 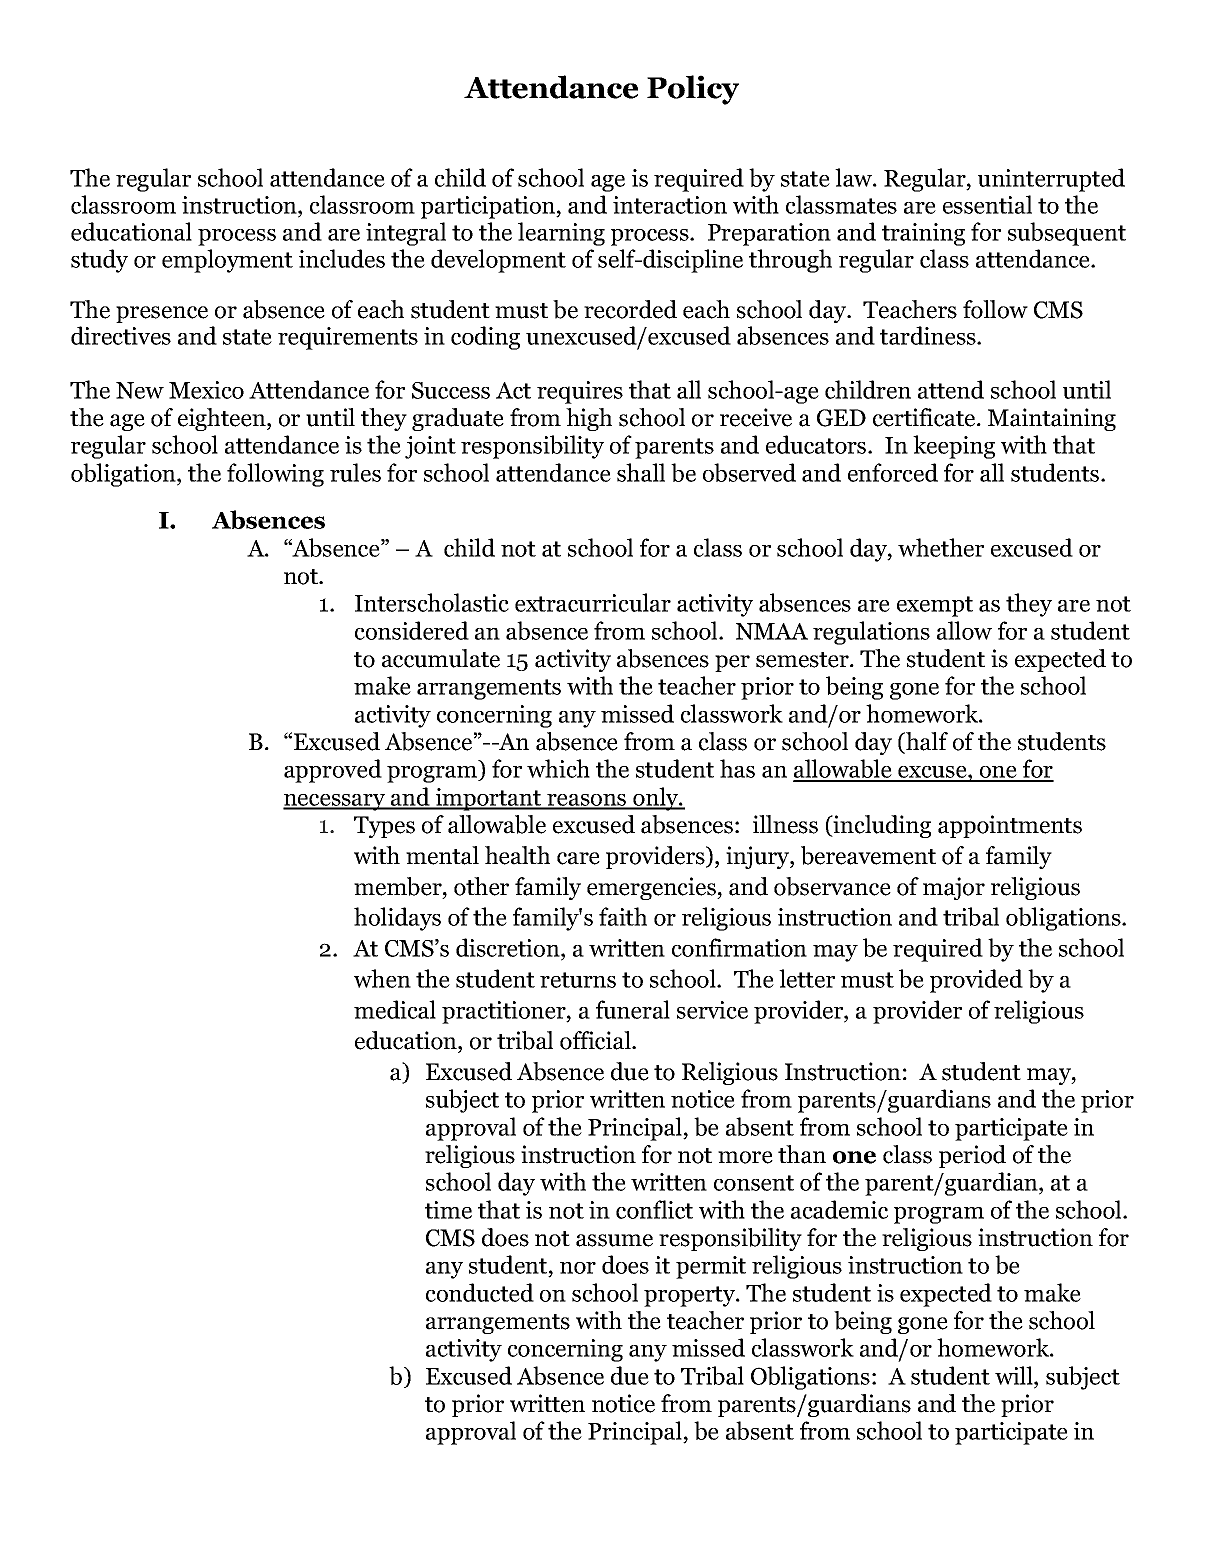 What do you see at coordinates (480, 1292) in the page?
I see `conducted` at bounding box center [480, 1292].
